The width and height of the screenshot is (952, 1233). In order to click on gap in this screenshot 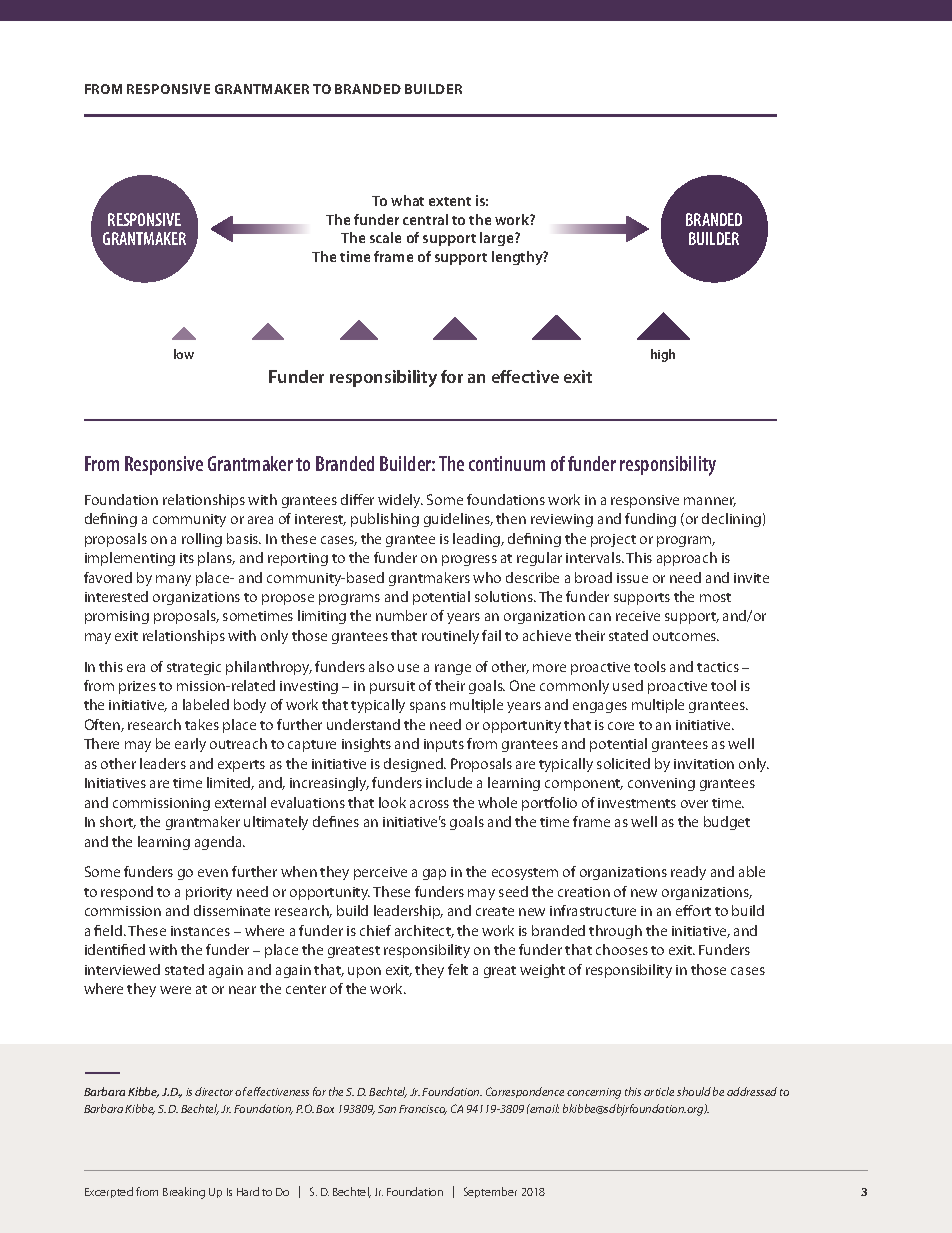, I will do `click(434, 874)`.
